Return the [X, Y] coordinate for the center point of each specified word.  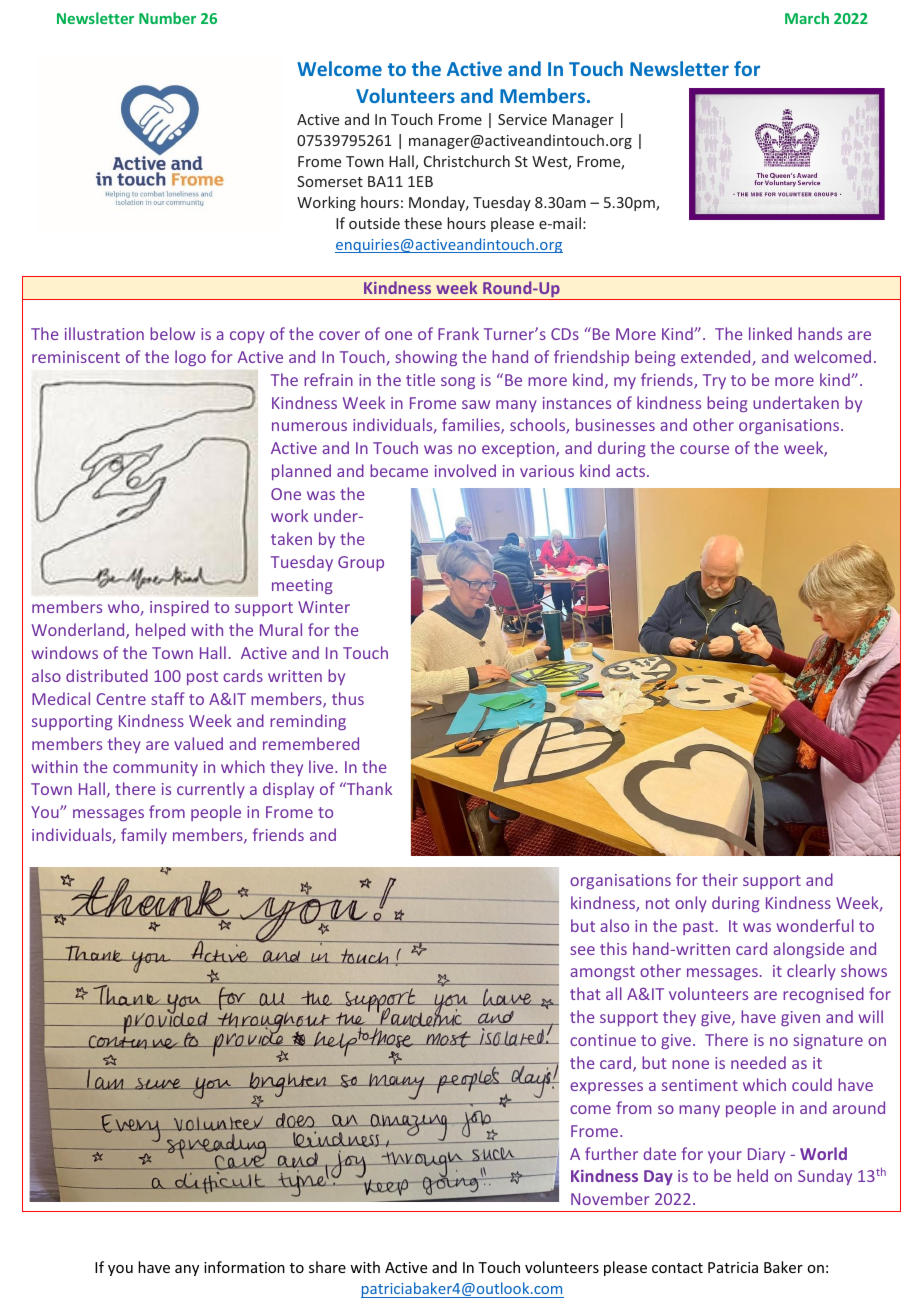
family [144, 836]
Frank [458, 333]
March [807, 18]
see [582, 950]
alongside [808, 950]
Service [522, 119]
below [172, 333]
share [327, 1267]
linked [770, 333]
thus [348, 698]
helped [160, 631]
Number [167, 18]
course [704, 449]
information [244, 1267]
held [752, 1175]
